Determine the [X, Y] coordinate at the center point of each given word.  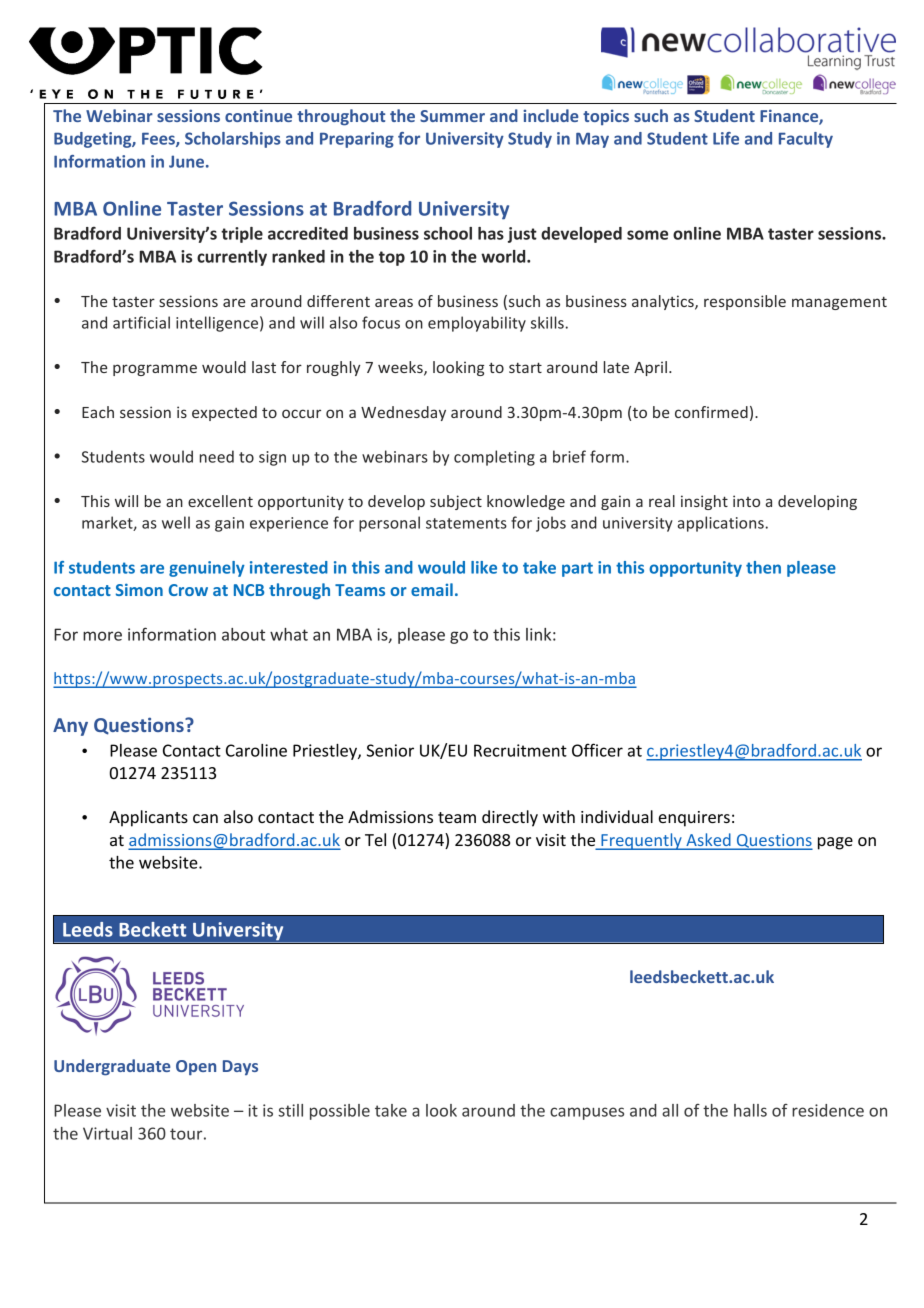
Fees [159, 140]
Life [726, 138]
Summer [452, 116]
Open [196, 1068]
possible [340, 1112]
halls [750, 1110]
